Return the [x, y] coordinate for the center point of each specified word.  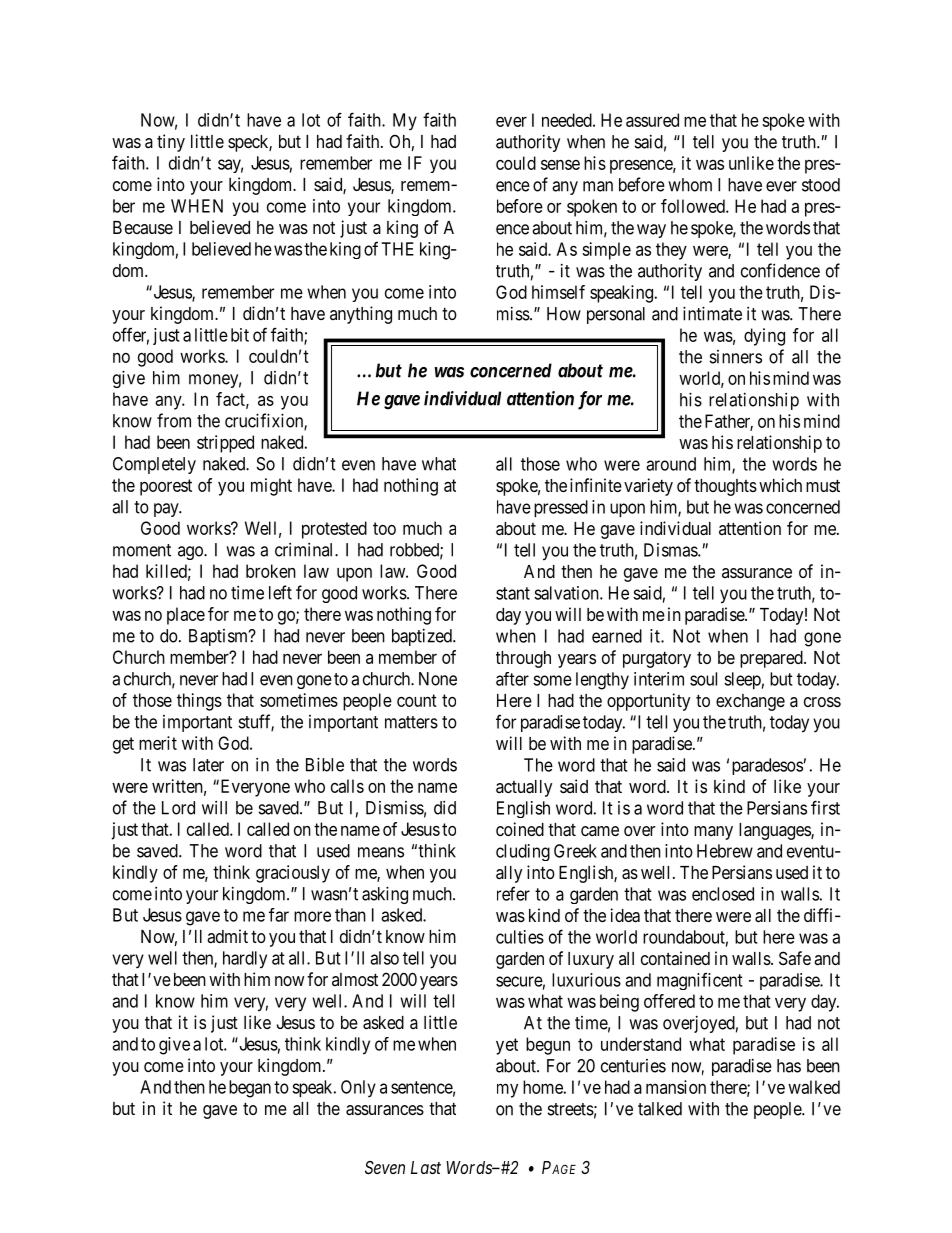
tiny [171, 143]
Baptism [219, 637]
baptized [423, 637]
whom [690, 185]
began [250, 1089]
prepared [772, 659]
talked [660, 1109]
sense [560, 164]
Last [426, 1167]
